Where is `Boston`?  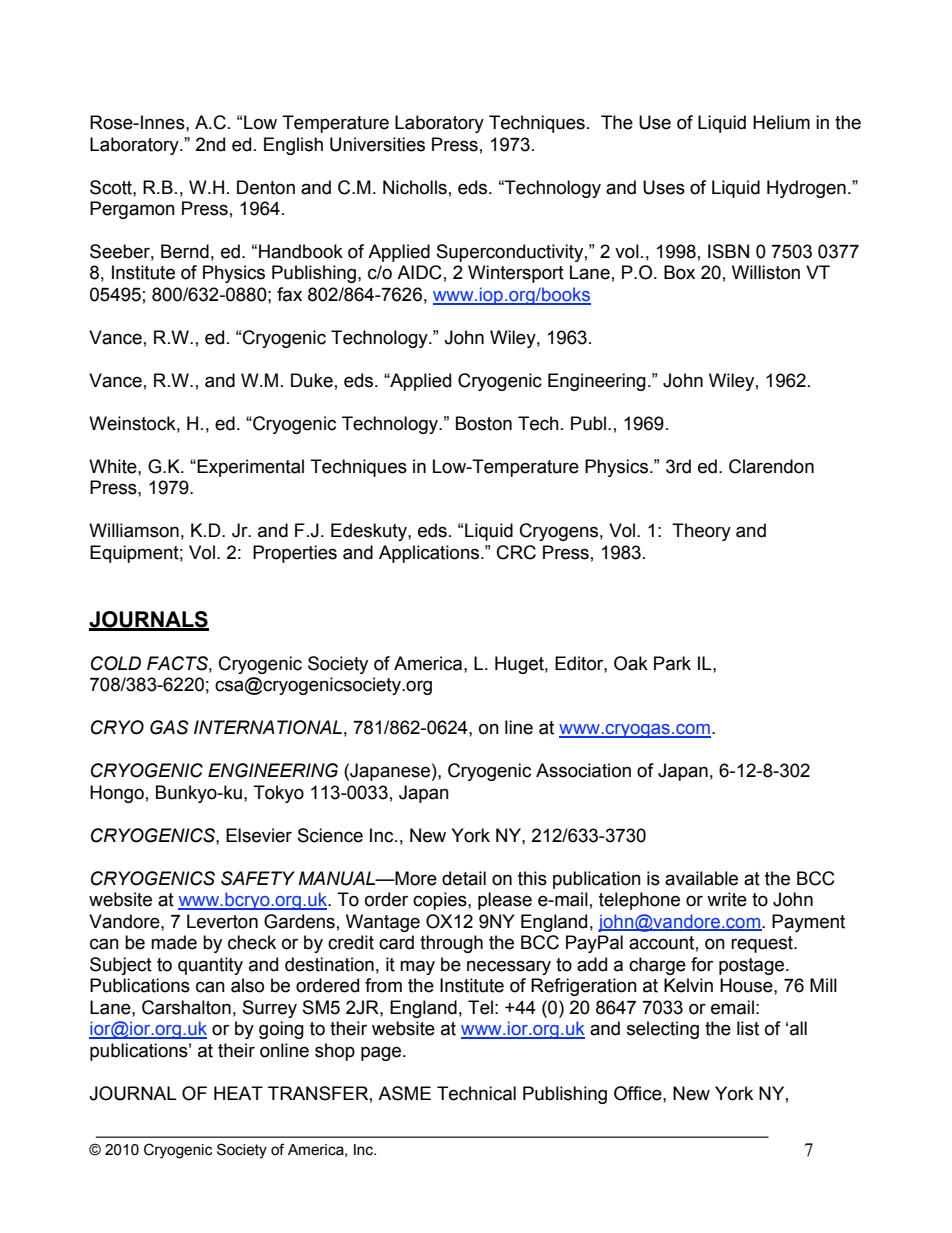
Boston is located at coordinates (484, 423).
